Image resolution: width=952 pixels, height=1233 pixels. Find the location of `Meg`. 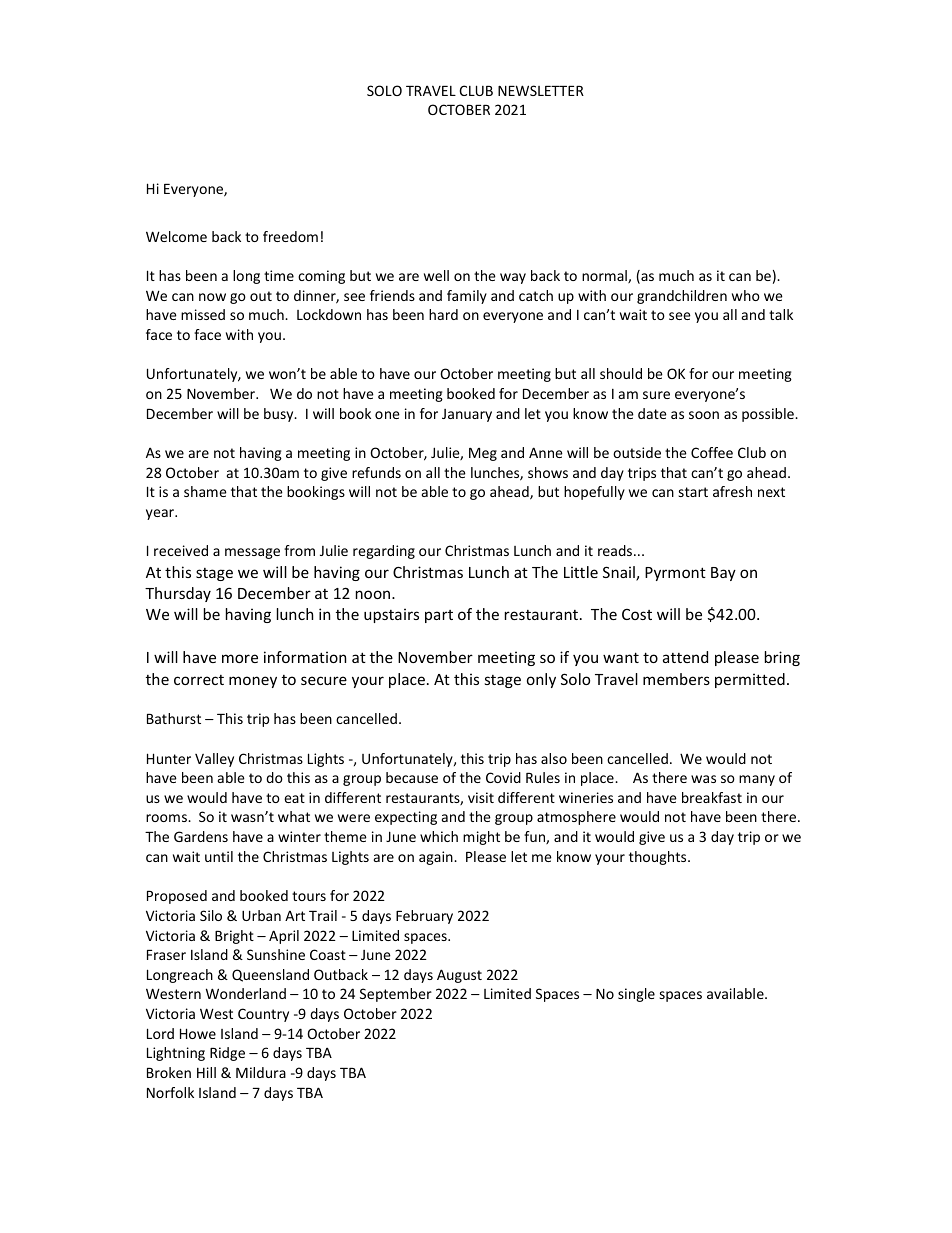

Meg is located at coordinates (483, 454).
